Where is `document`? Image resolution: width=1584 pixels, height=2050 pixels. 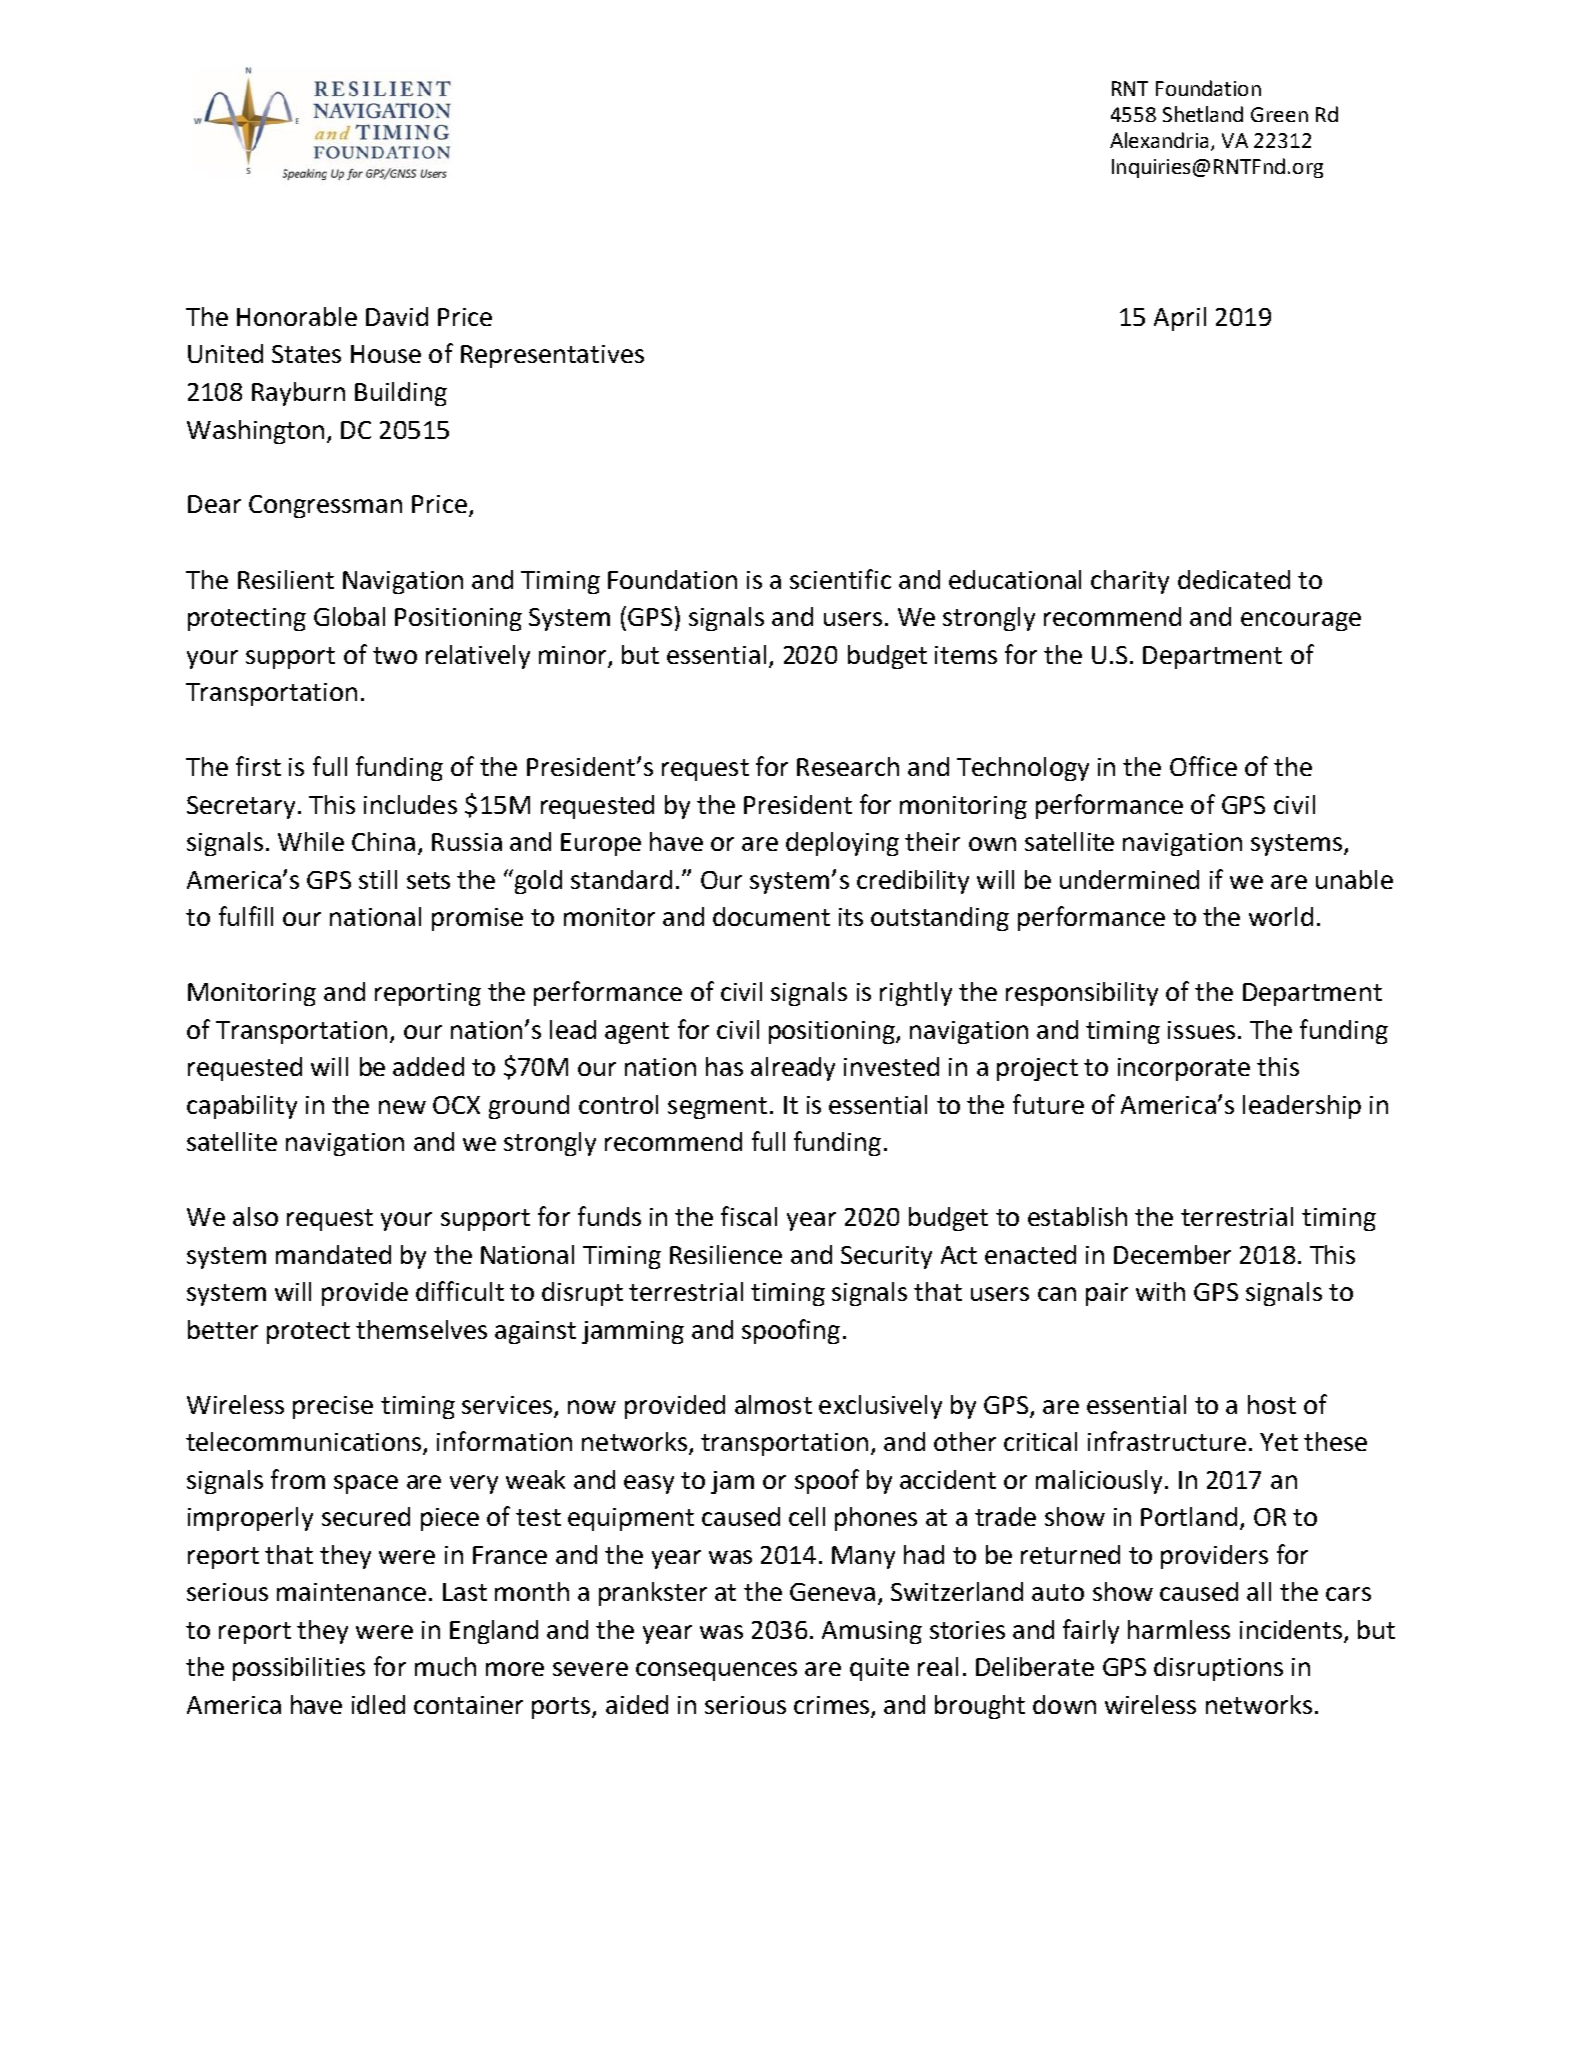
document is located at coordinates (771, 916).
